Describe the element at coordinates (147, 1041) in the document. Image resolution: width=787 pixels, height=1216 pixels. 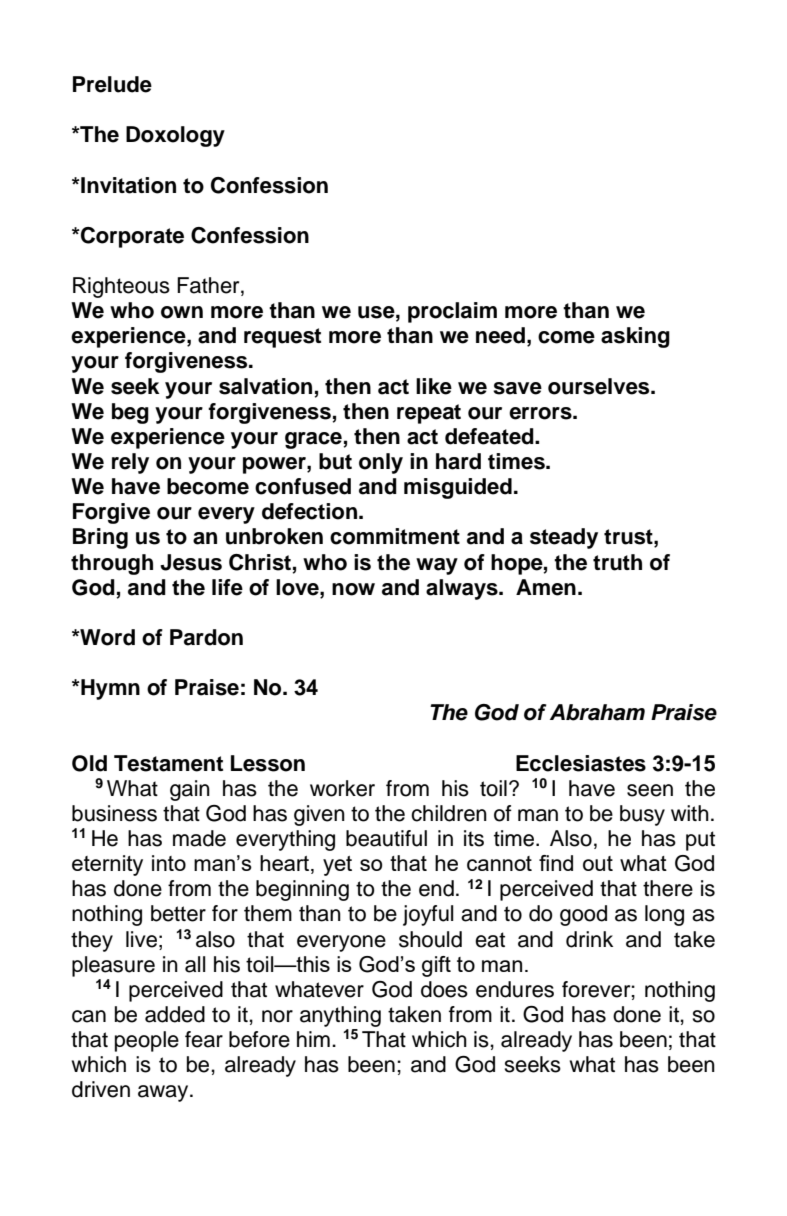
I see `people` at that location.
